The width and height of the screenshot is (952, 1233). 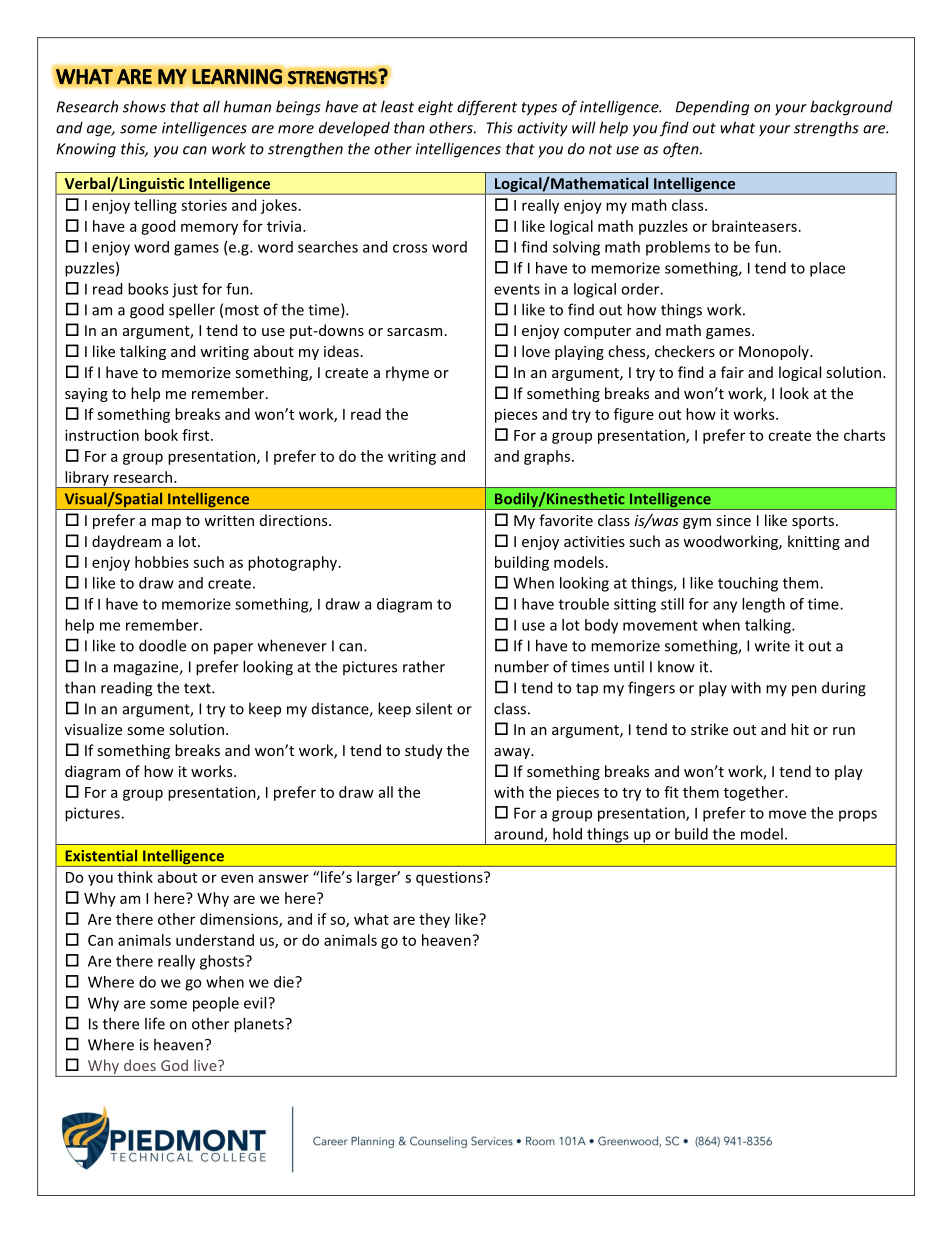 I want to click on charts, so click(x=864, y=435).
